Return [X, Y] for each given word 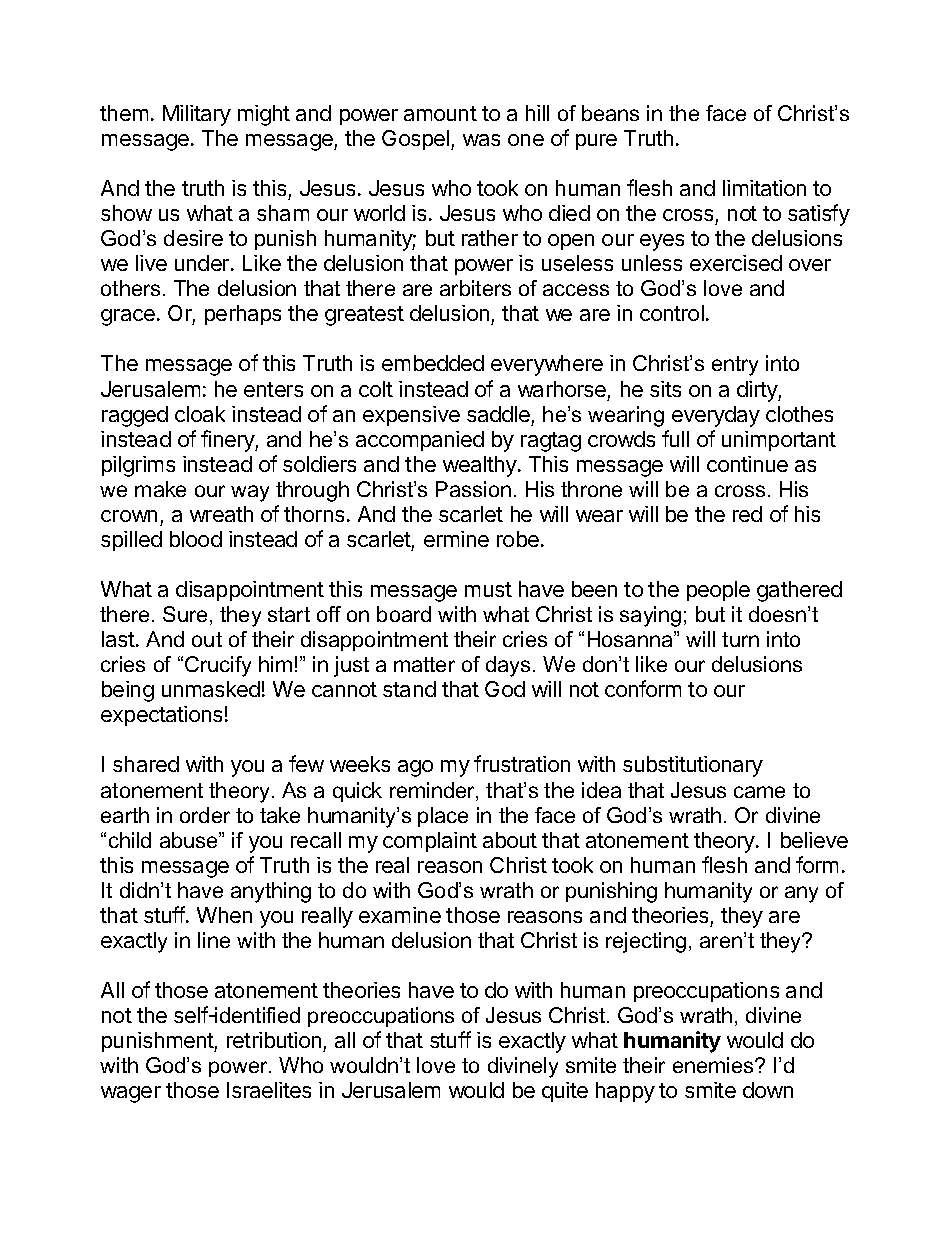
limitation [764, 188]
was [481, 140]
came [759, 792]
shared [146, 764]
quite [565, 1092]
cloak [200, 414]
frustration [522, 763]
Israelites [269, 1090]
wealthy [480, 466]
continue [747, 464]
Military [197, 115]
